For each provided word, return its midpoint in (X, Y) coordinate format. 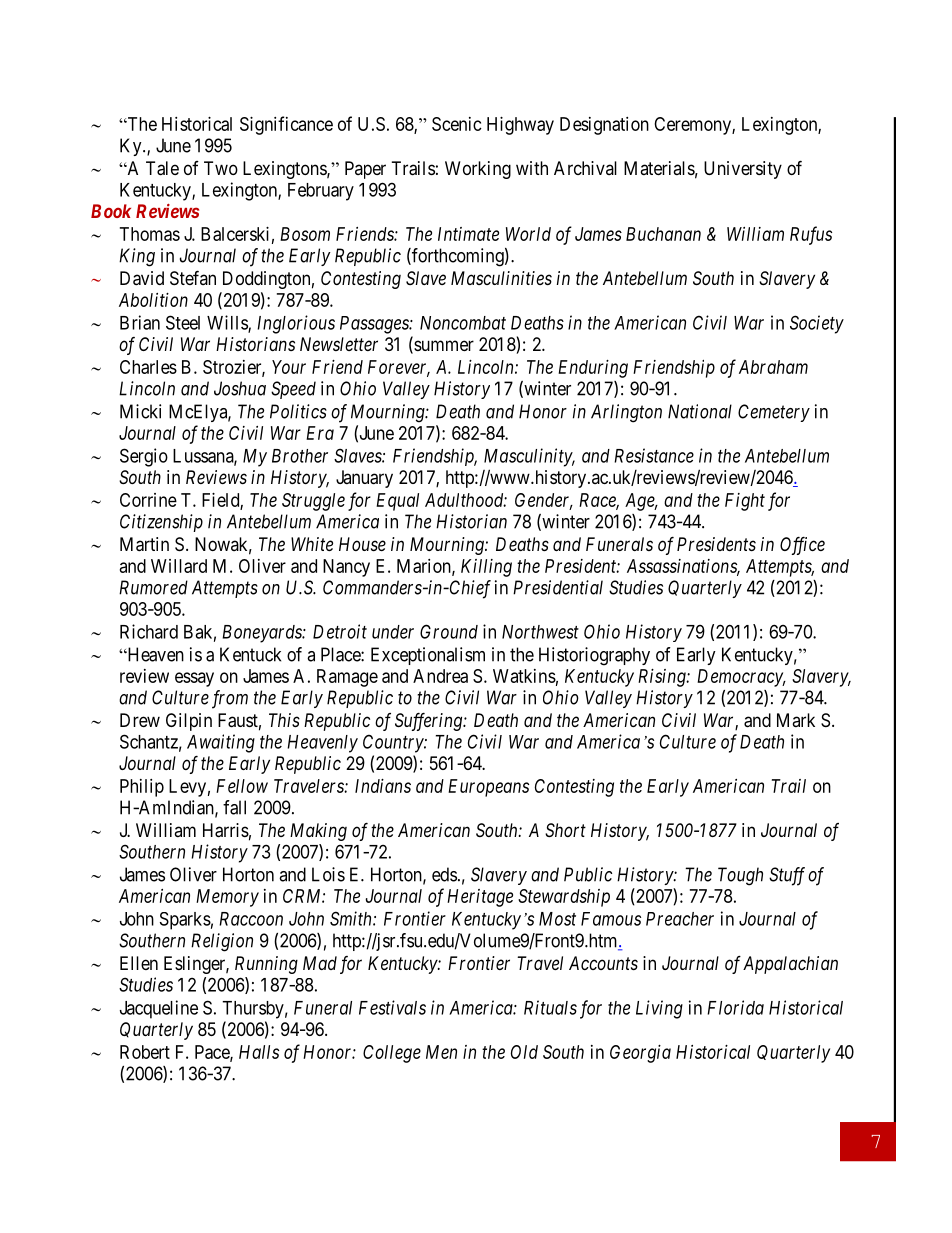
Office (802, 546)
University (743, 170)
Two (221, 168)
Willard (179, 566)
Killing (486, 568)
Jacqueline (159, 1009)
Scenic (457, 124)
